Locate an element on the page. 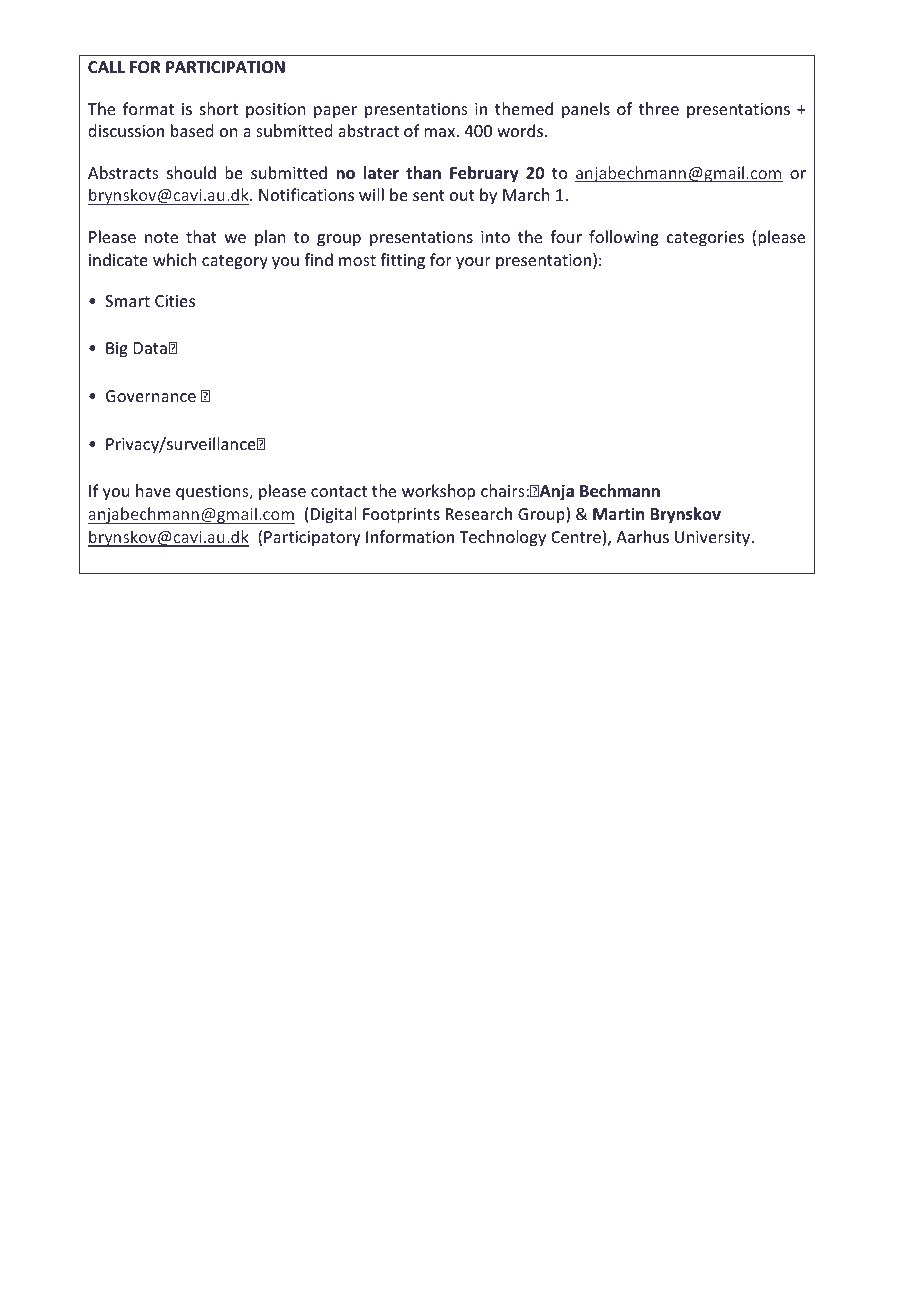  following is located at coordinates (624, 238).
